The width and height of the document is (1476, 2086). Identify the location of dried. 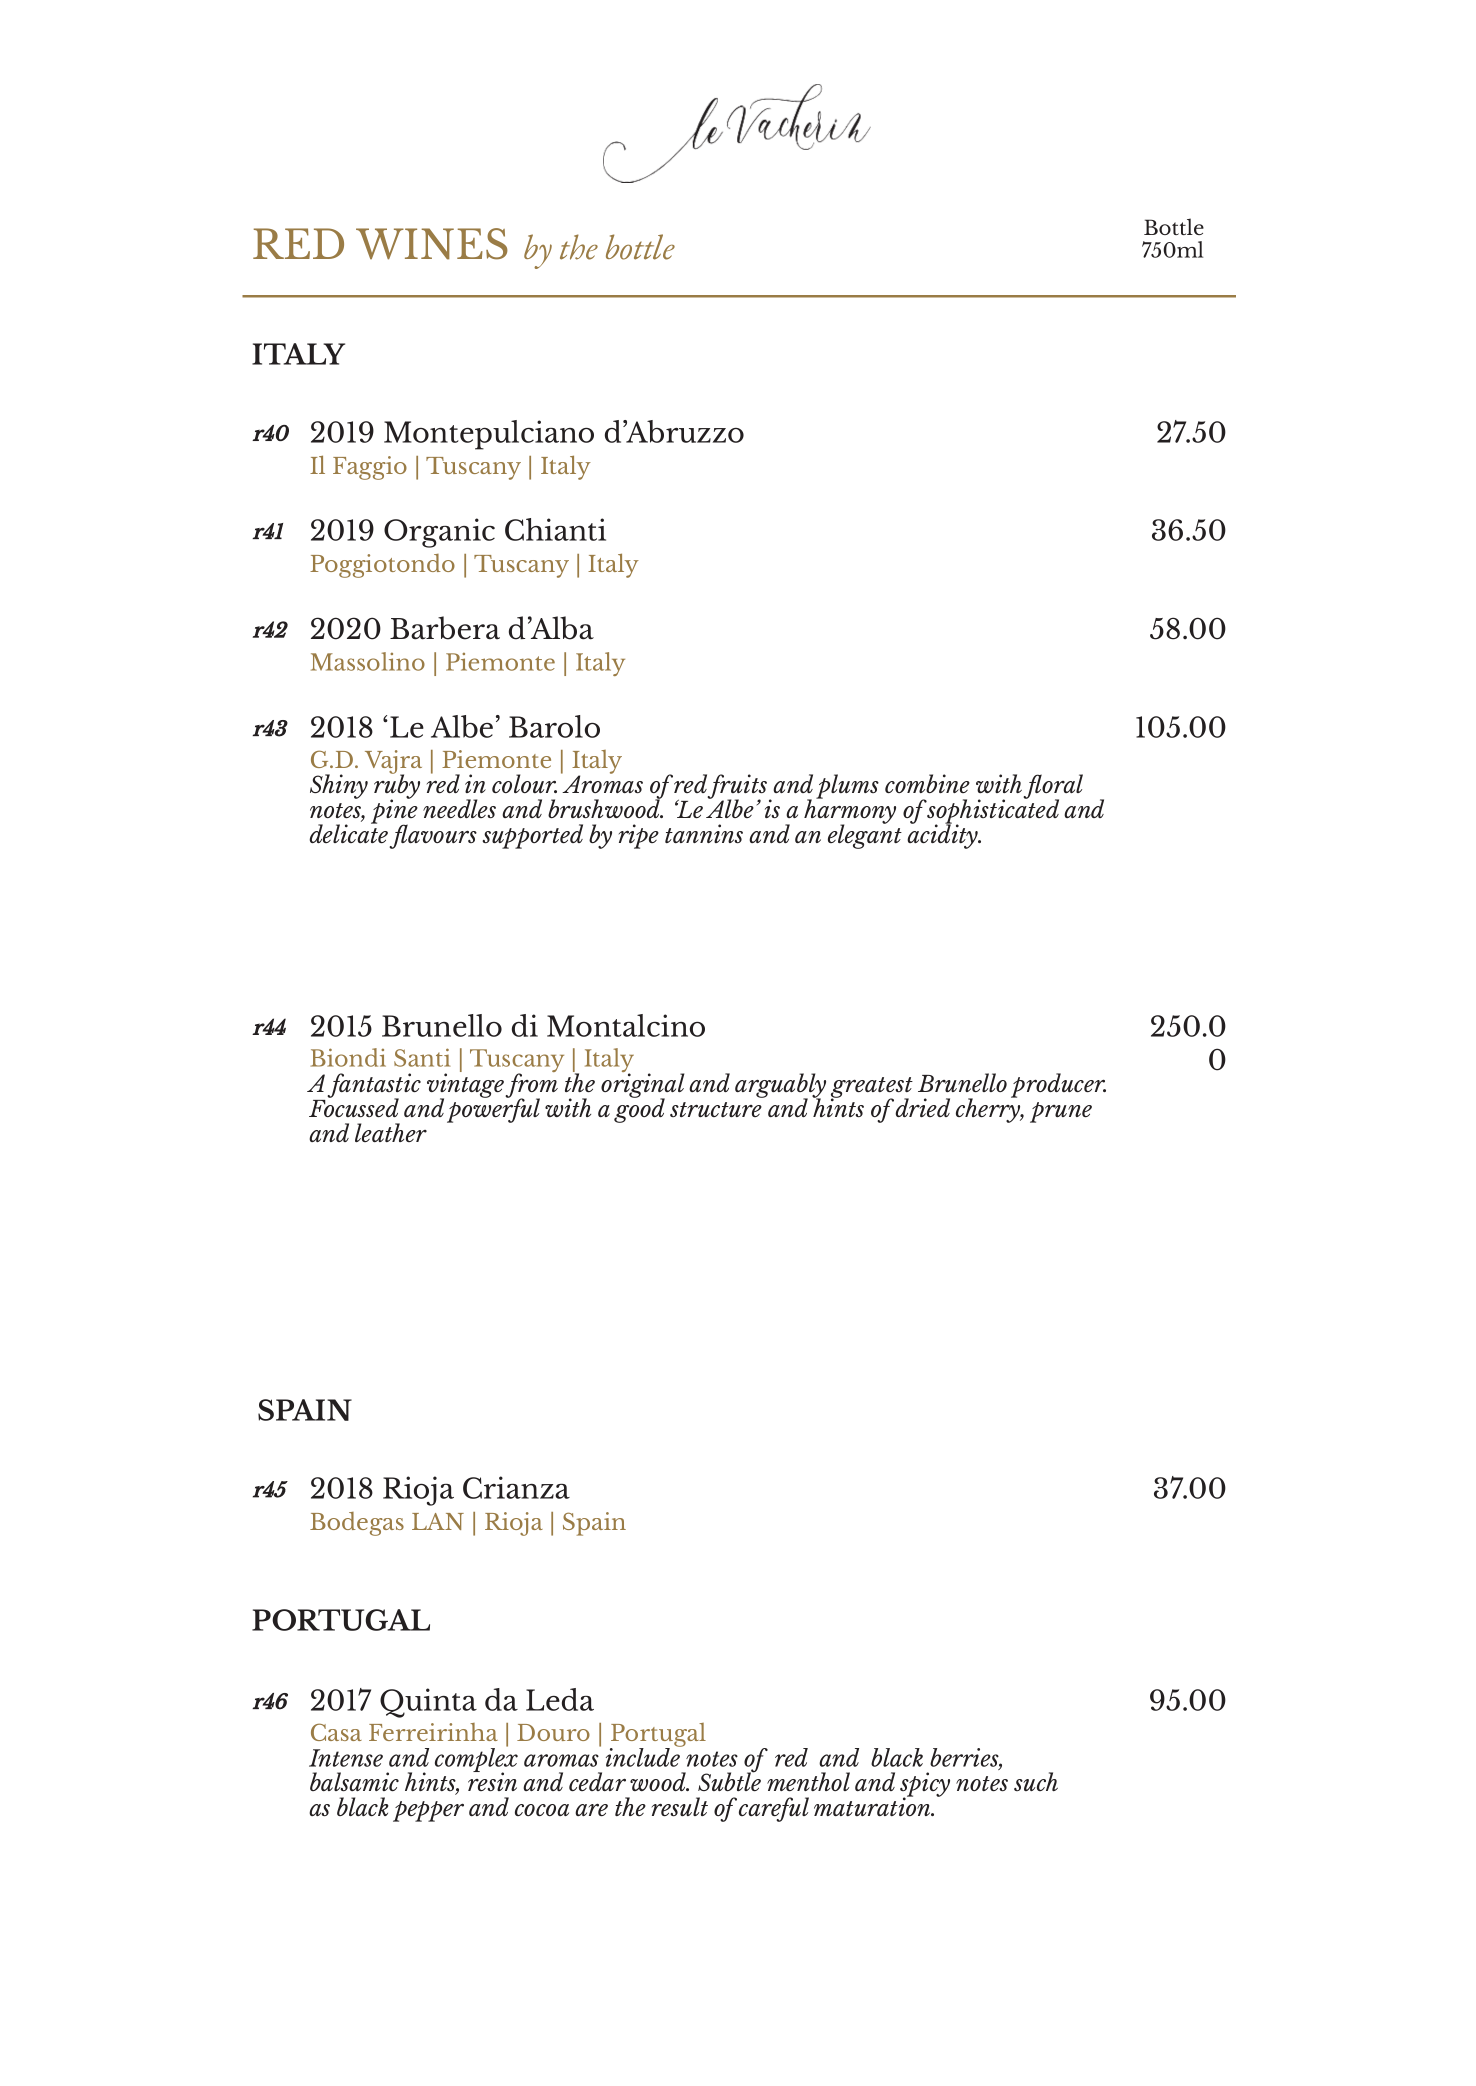
(922, 1107).
